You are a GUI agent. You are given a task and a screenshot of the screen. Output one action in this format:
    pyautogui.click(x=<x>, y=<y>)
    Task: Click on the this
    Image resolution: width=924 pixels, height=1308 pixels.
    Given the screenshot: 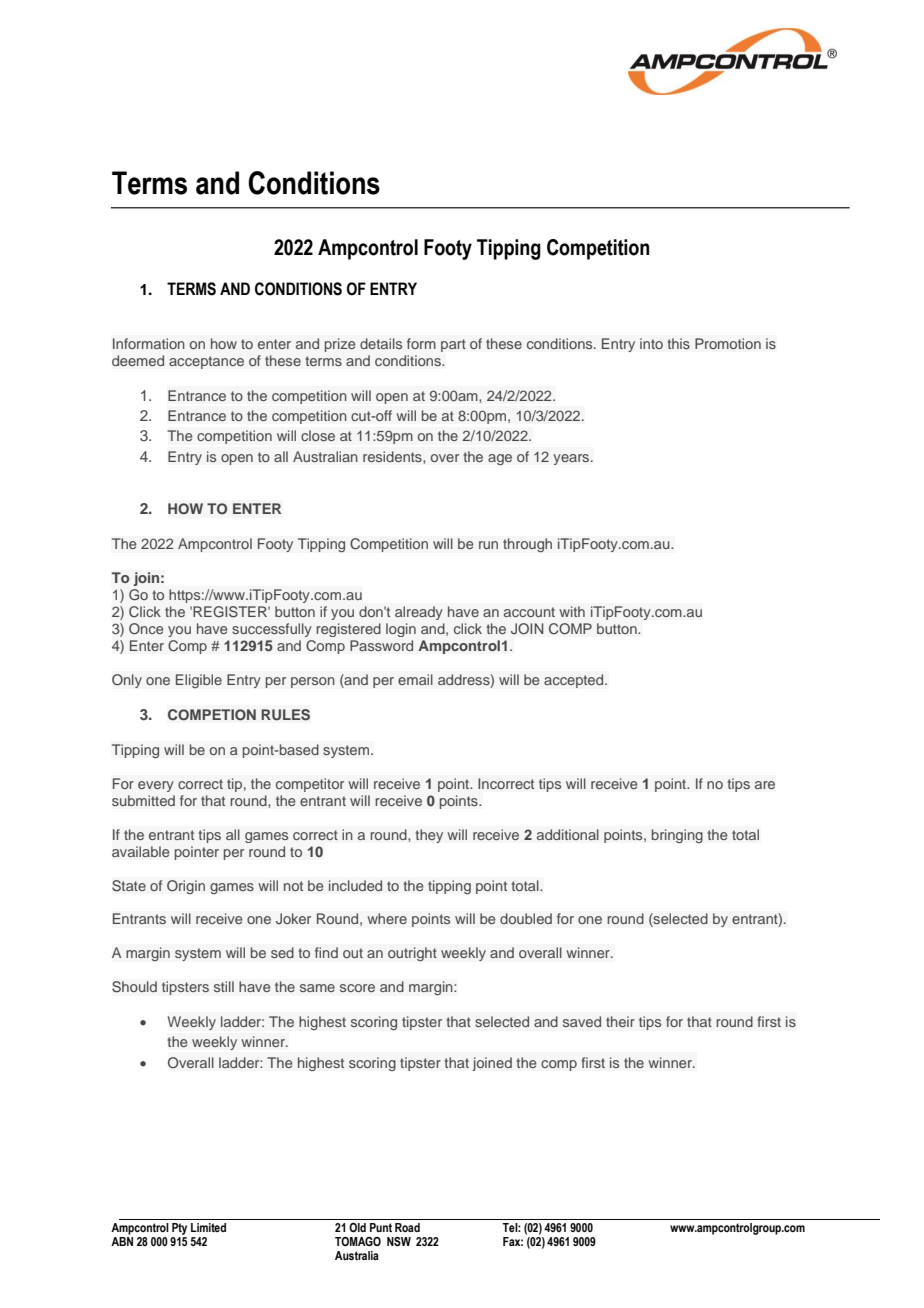 What is the action you would take?
    pyautogui.click(x=678, y=343)
